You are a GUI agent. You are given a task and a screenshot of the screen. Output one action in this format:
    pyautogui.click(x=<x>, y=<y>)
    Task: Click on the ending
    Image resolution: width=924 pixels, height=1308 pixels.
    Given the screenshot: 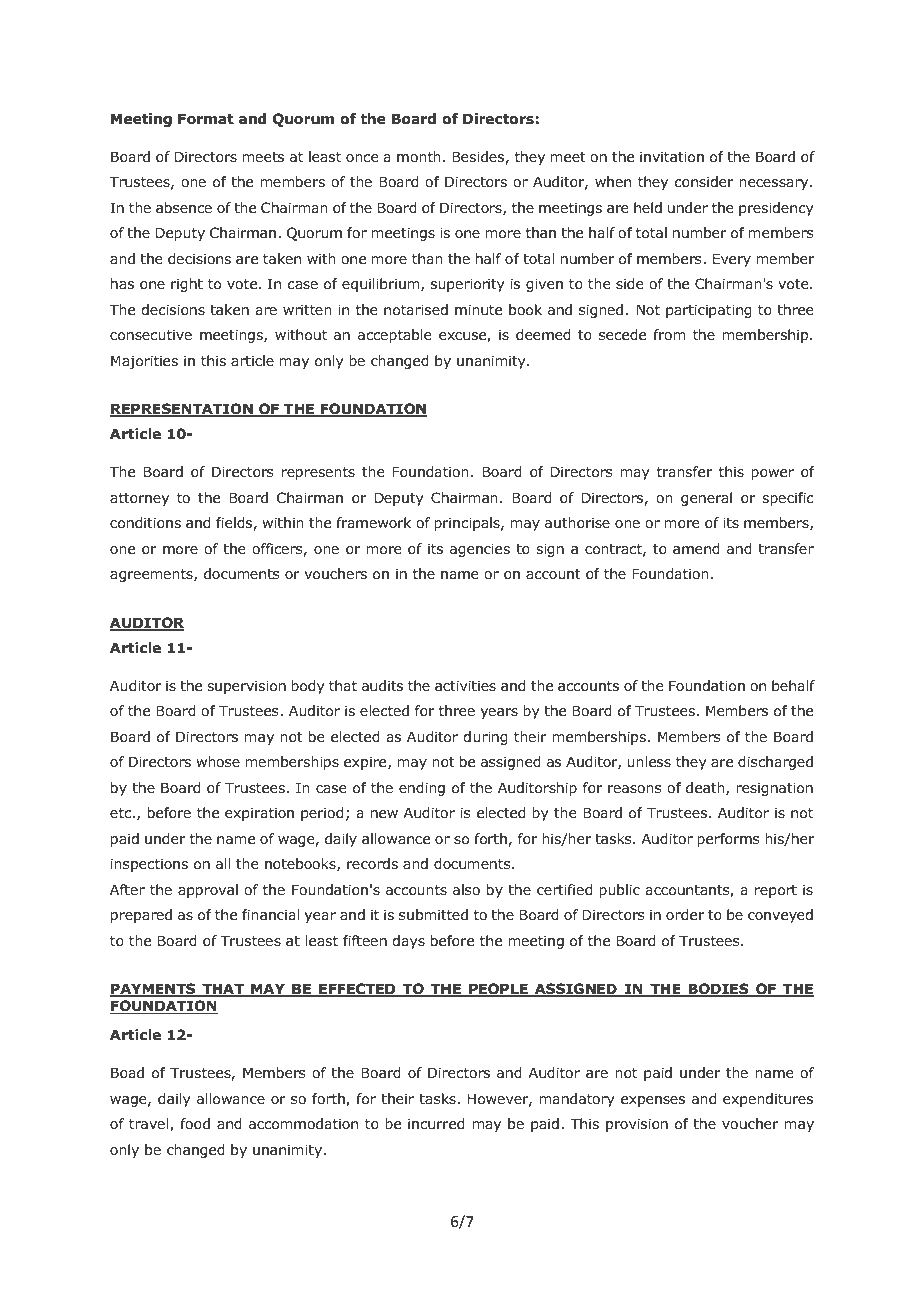 What is the action you would take?
    pyautogui.click(x=422, y=789)
